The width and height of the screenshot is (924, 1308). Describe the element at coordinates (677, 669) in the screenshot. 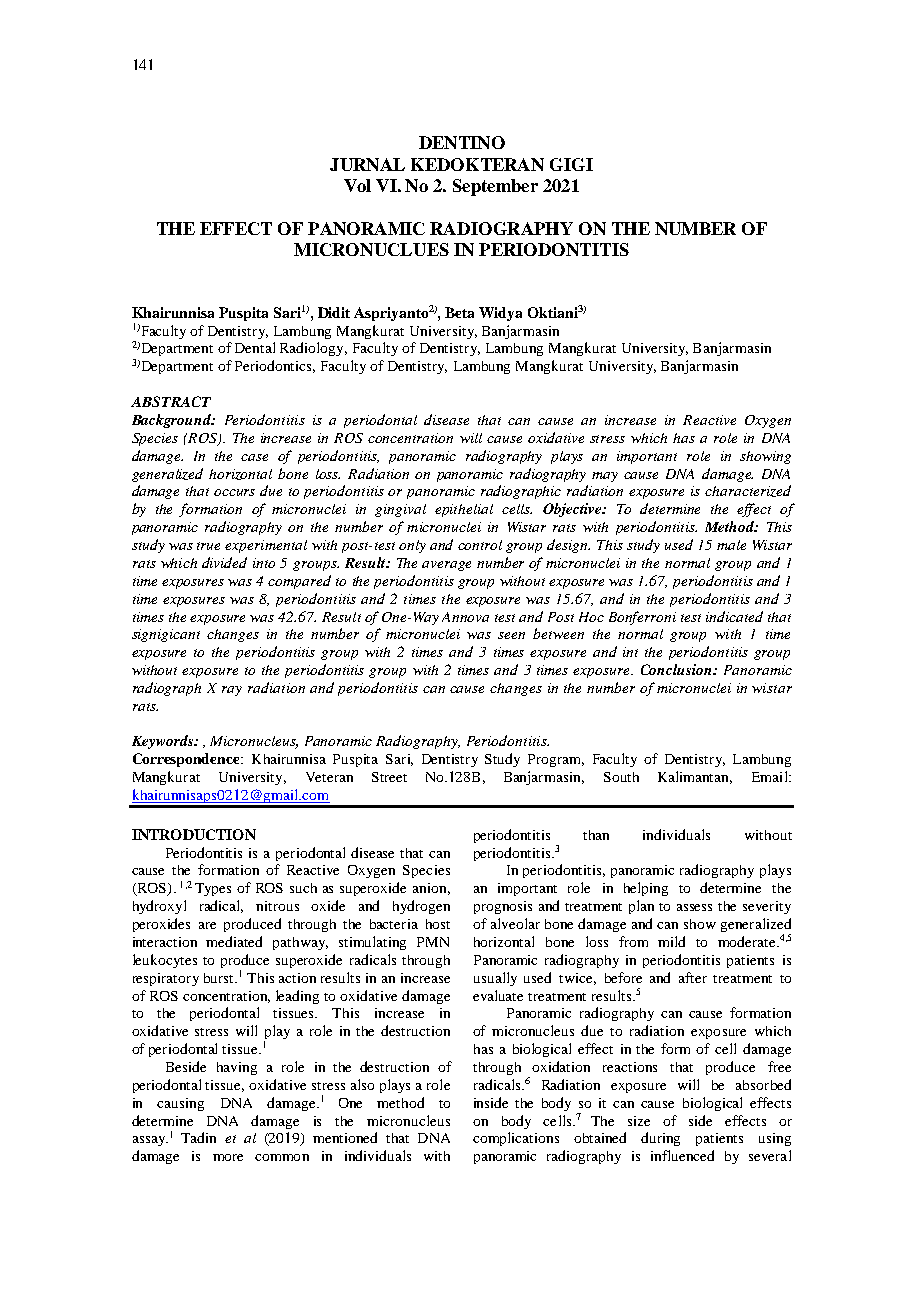

I see `Conclusion` at that location.
